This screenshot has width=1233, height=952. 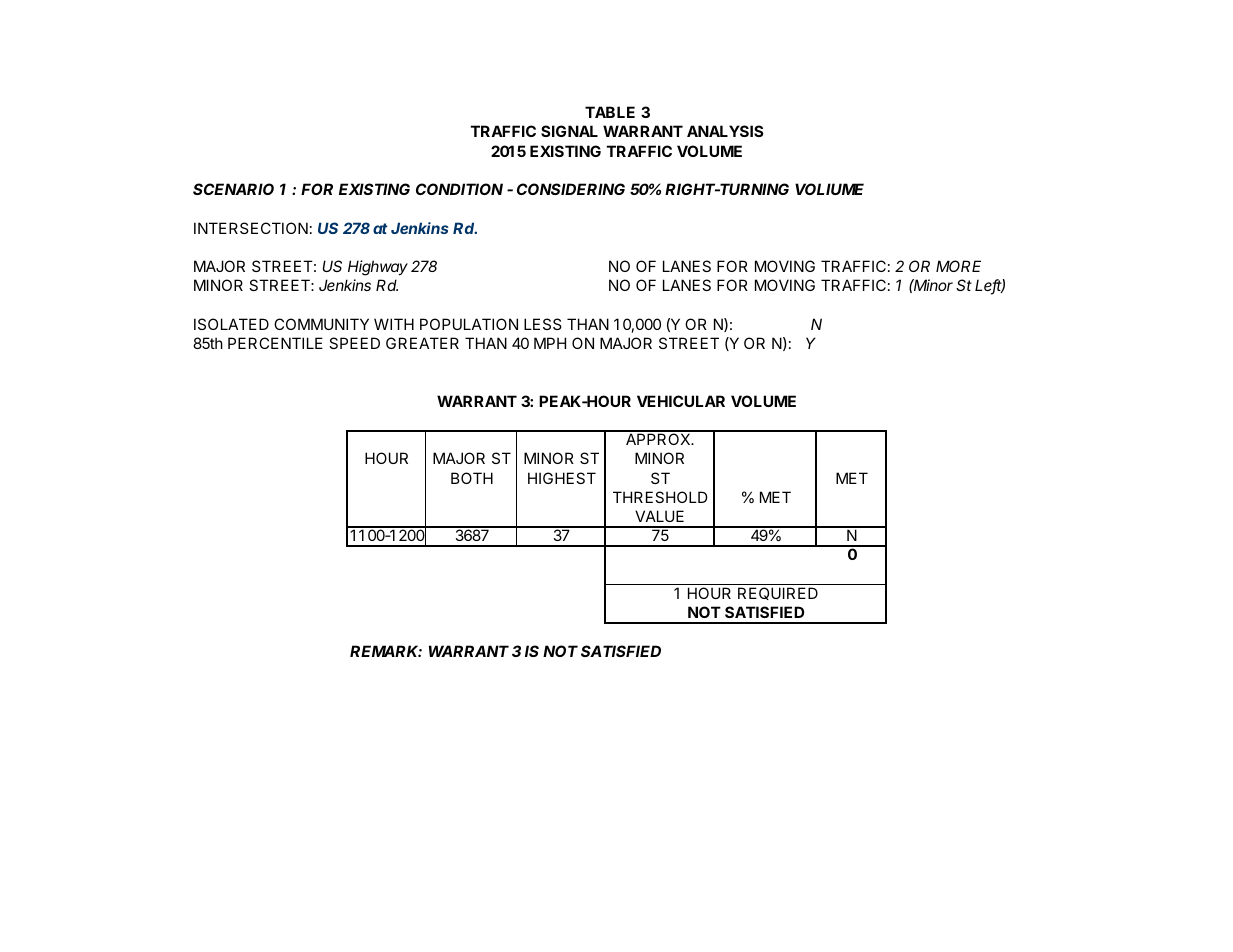 What do you see at coordinates (562, 478) in the screenshot?
I see `HIGHEST` at bounding box center [562, 478].
